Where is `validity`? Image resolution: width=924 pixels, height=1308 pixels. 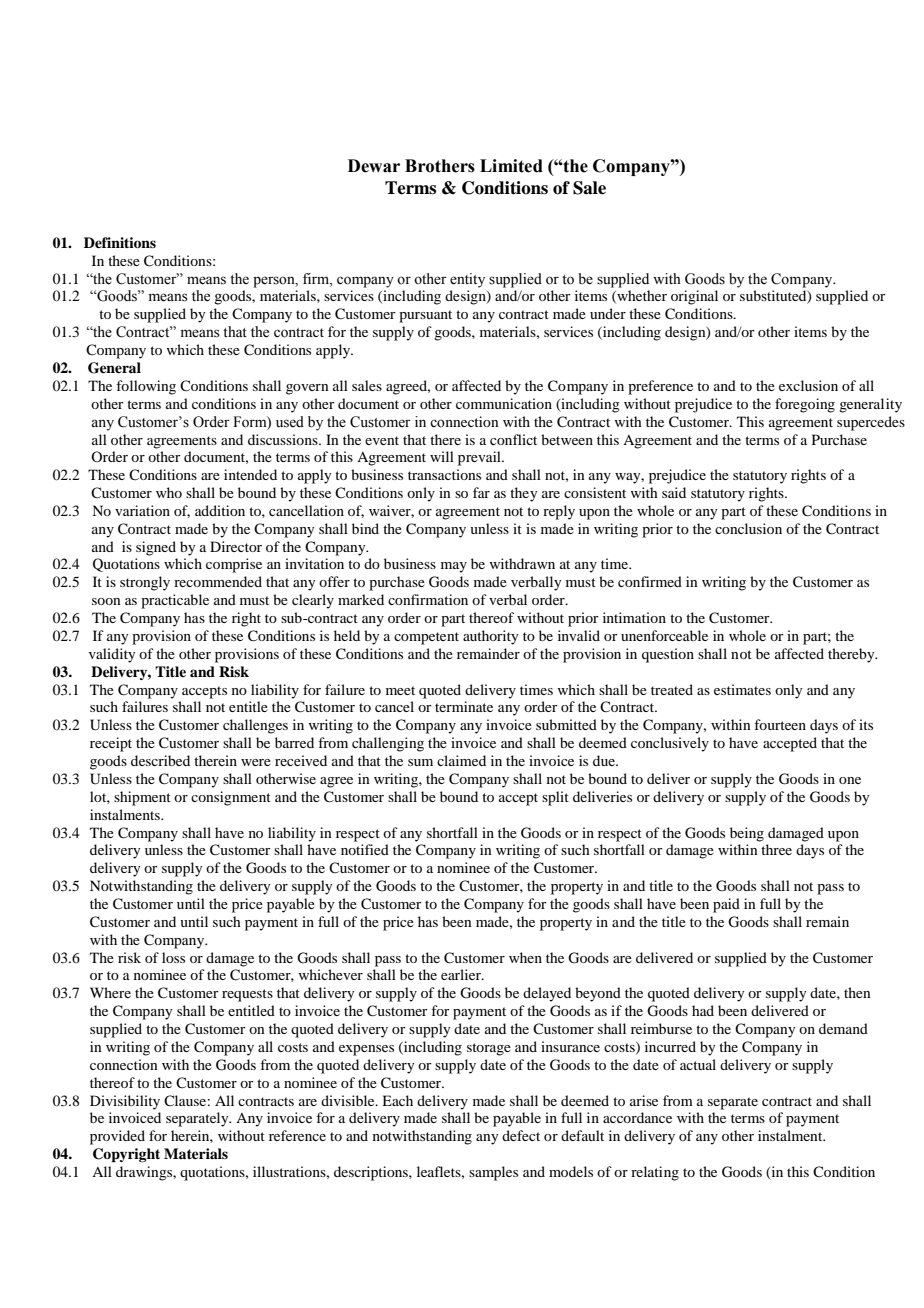
validity is located at coordinates (112, 655).
